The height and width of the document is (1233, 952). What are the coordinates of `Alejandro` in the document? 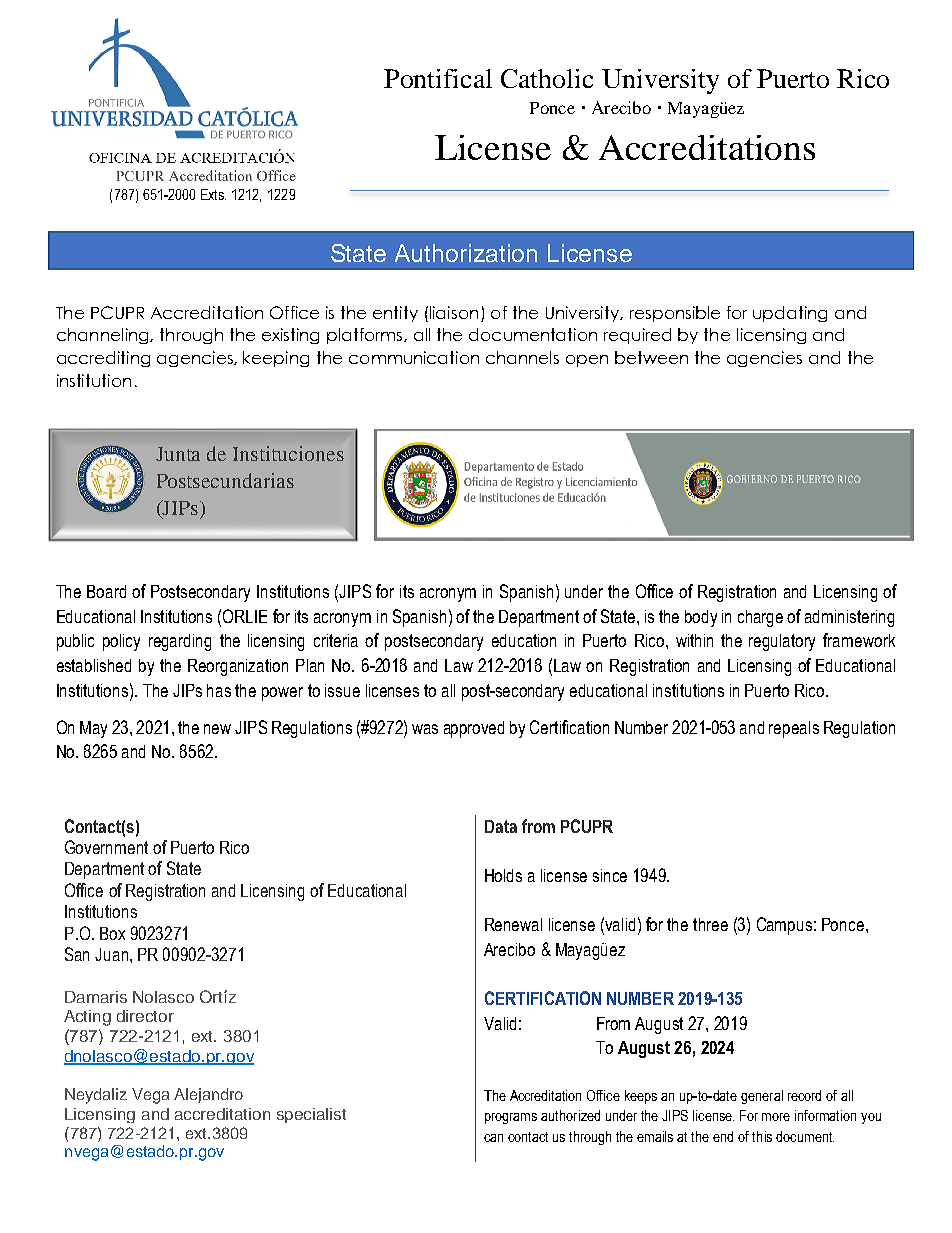 It's located at (208, 1095).
